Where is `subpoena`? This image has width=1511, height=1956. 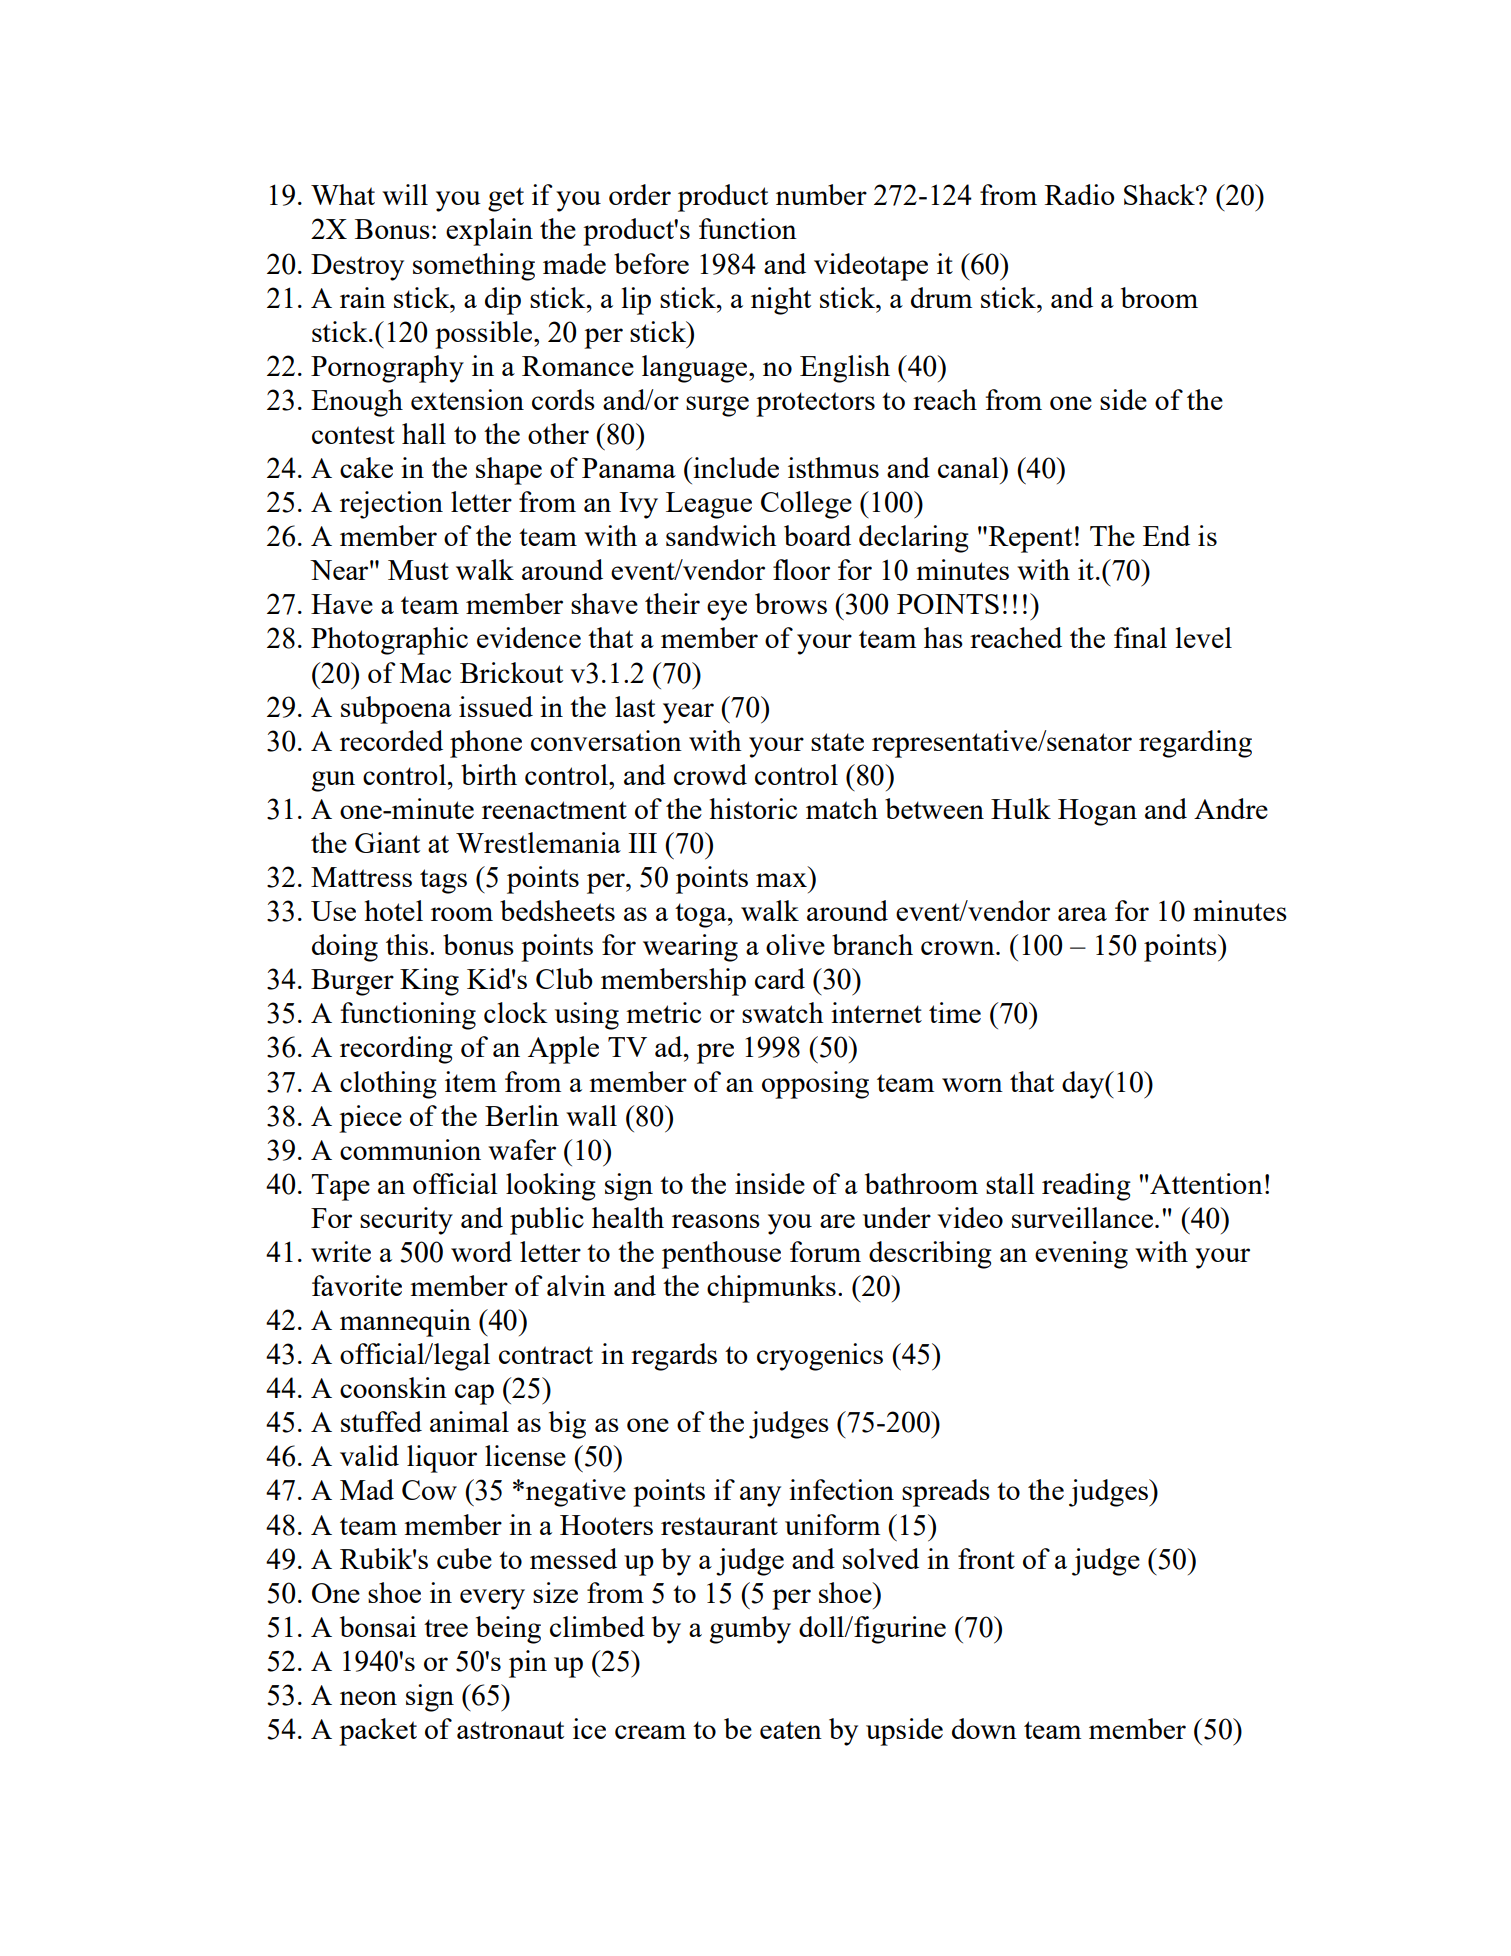 subpoena is located at coordinates (396, 710).
